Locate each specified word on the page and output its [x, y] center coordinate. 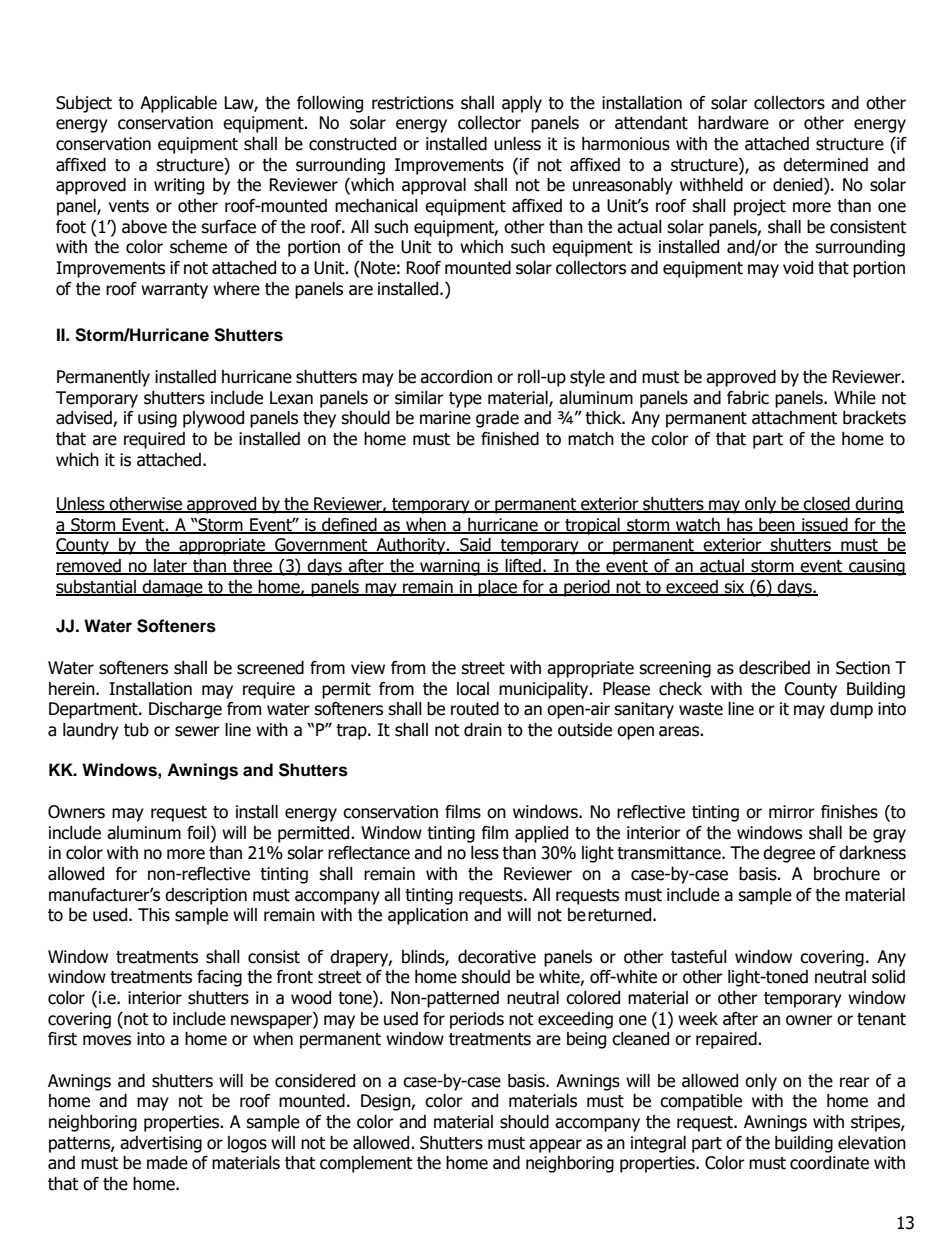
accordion [456, 377]
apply [522, 104]
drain [483, 730]
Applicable [178, 104]
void [798, 268]
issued [825, 525]
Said [475, 546]
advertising [161, 1144]
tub [136, 730]
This [154, 915]
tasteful [699, 957]
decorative [497, 957]
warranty [174, 291]
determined [825, 165]
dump [851, 710]
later [170, 566]
